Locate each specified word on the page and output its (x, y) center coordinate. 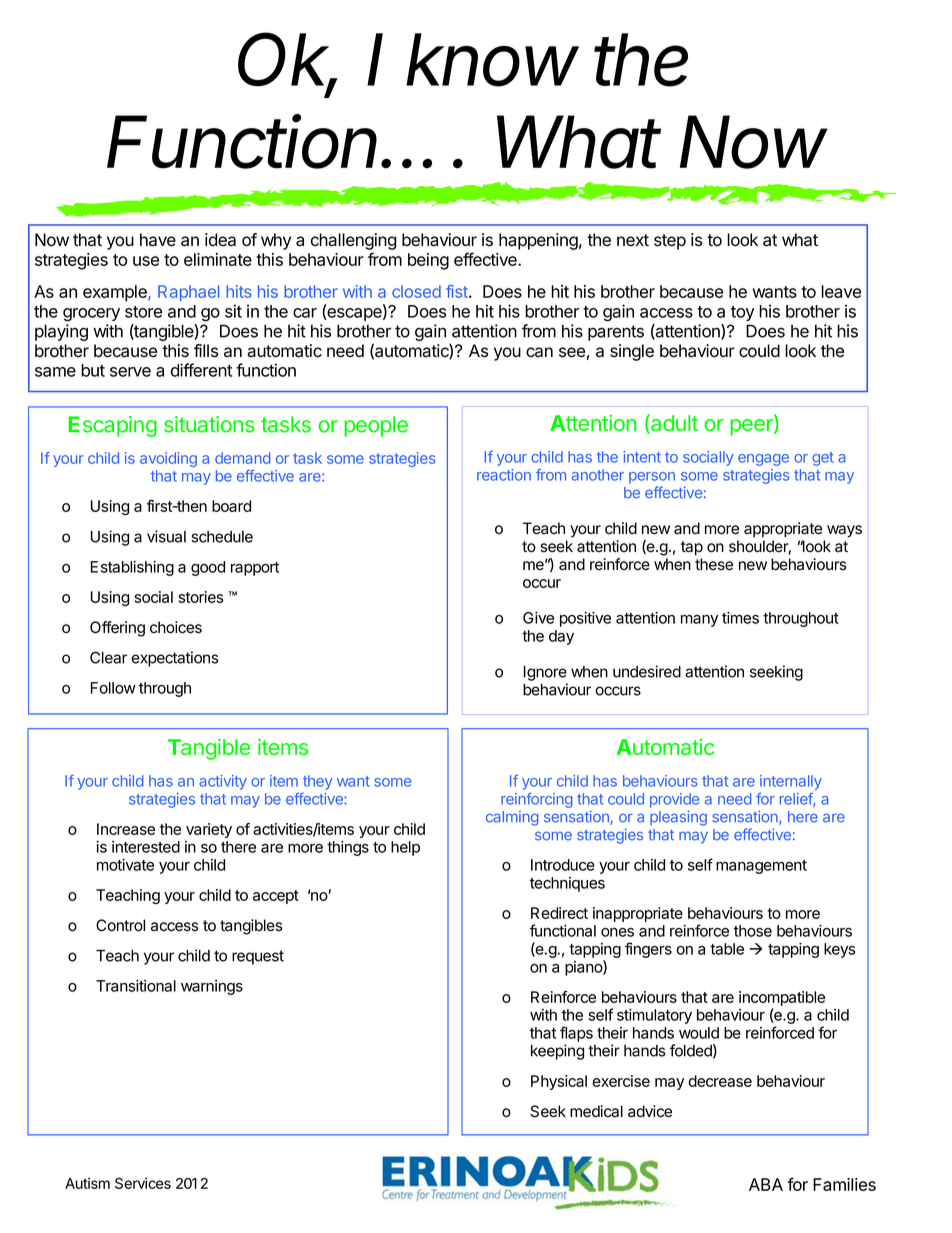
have (158, 240)
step (670, 242)
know (493, 60)
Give (538, 618)
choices (176, 627)
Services (143, 1183)
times (740, 618)
